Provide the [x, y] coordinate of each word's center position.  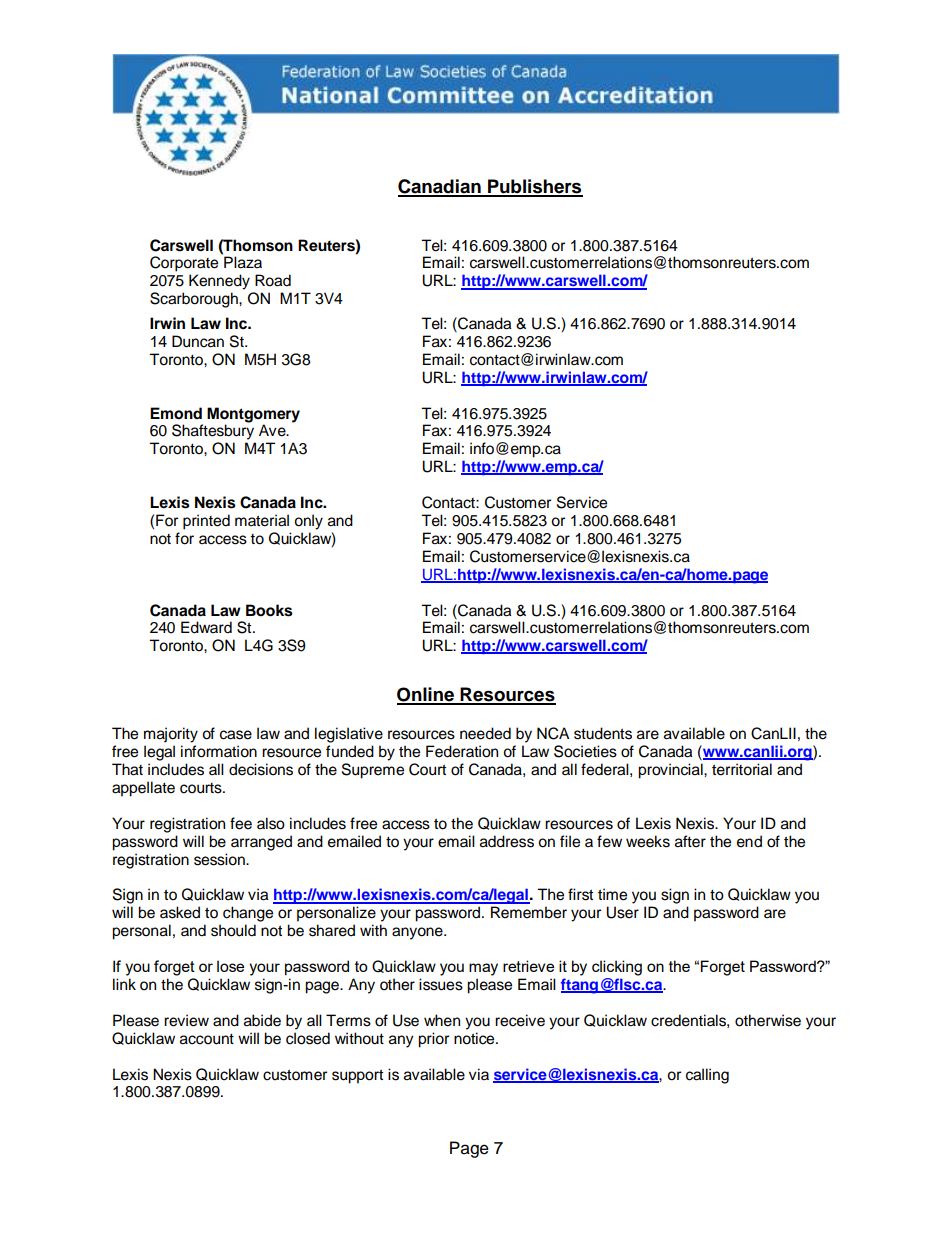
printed [206, 522]
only [308, 522]
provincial [671, 771]
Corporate [184, 264]
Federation [462, 751]
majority [171, 735]
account [207, 1039]
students [603, 733]
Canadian [440, 187]
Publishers [534, 187]
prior [433, 1040]
